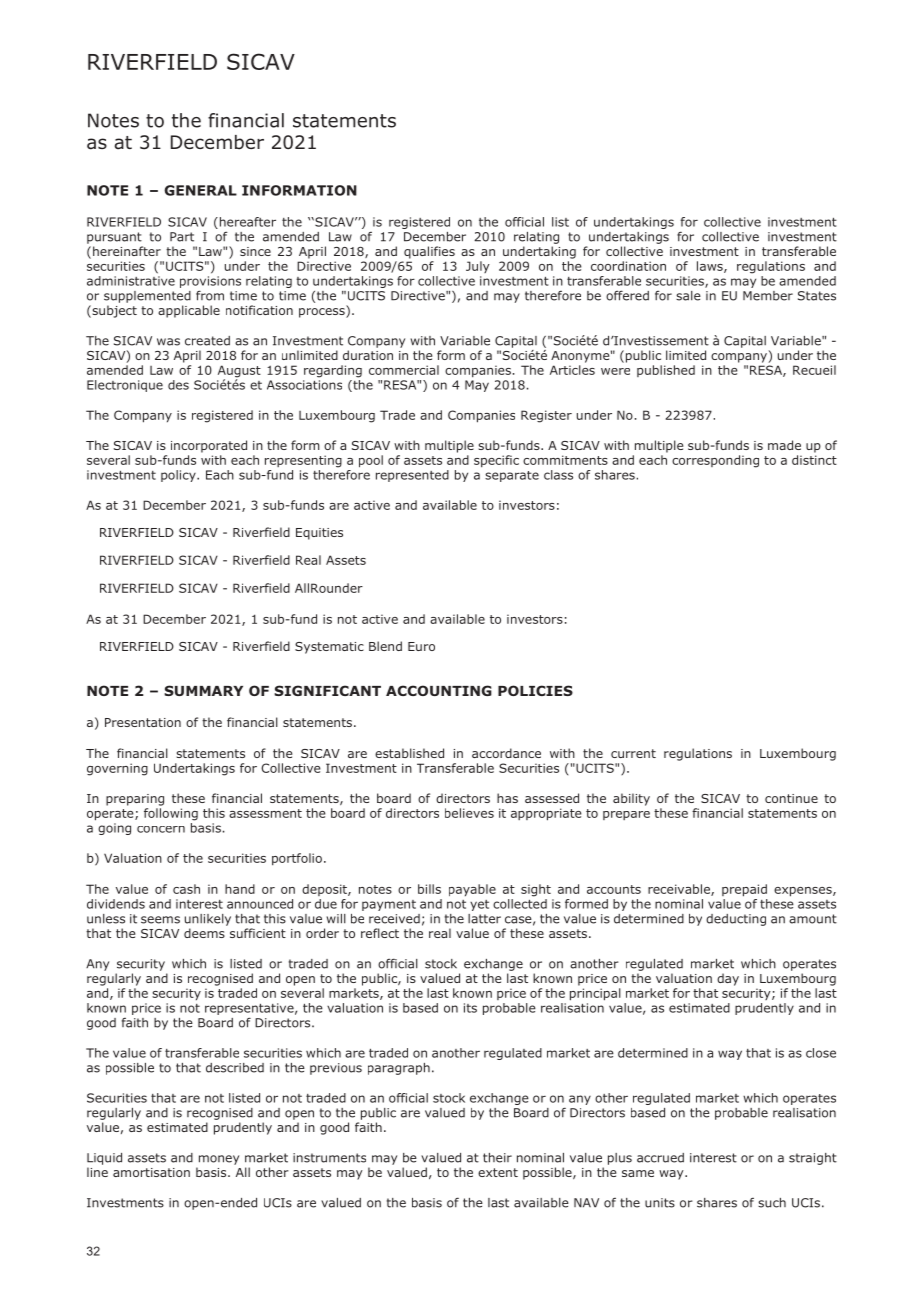 The width and height of the page is (924, 1309). Describe the element at coordinates (633, 753) in the page. I see `current` at that location.
